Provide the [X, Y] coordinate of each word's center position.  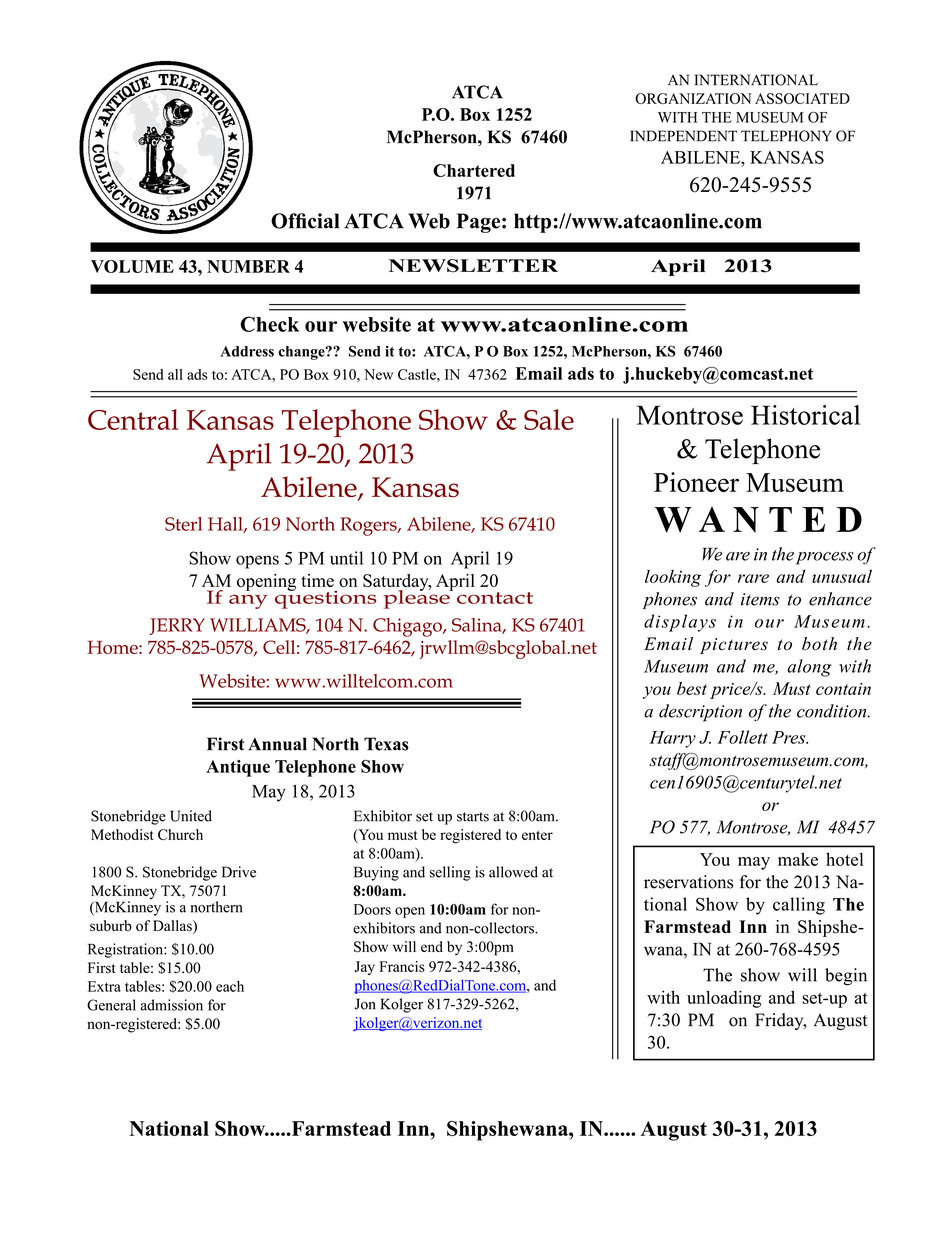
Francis [402, 966]
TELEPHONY [786, 136]
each [230, 986]
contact [495, 598]
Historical [805, 415]
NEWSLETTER [473, 266]
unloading [724, 999]
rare [753, 578]
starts [473, 817]
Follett [742, 737]
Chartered [474, 170]
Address [247, 351]
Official [305, 221]
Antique [238, 768]
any [248, 601]
